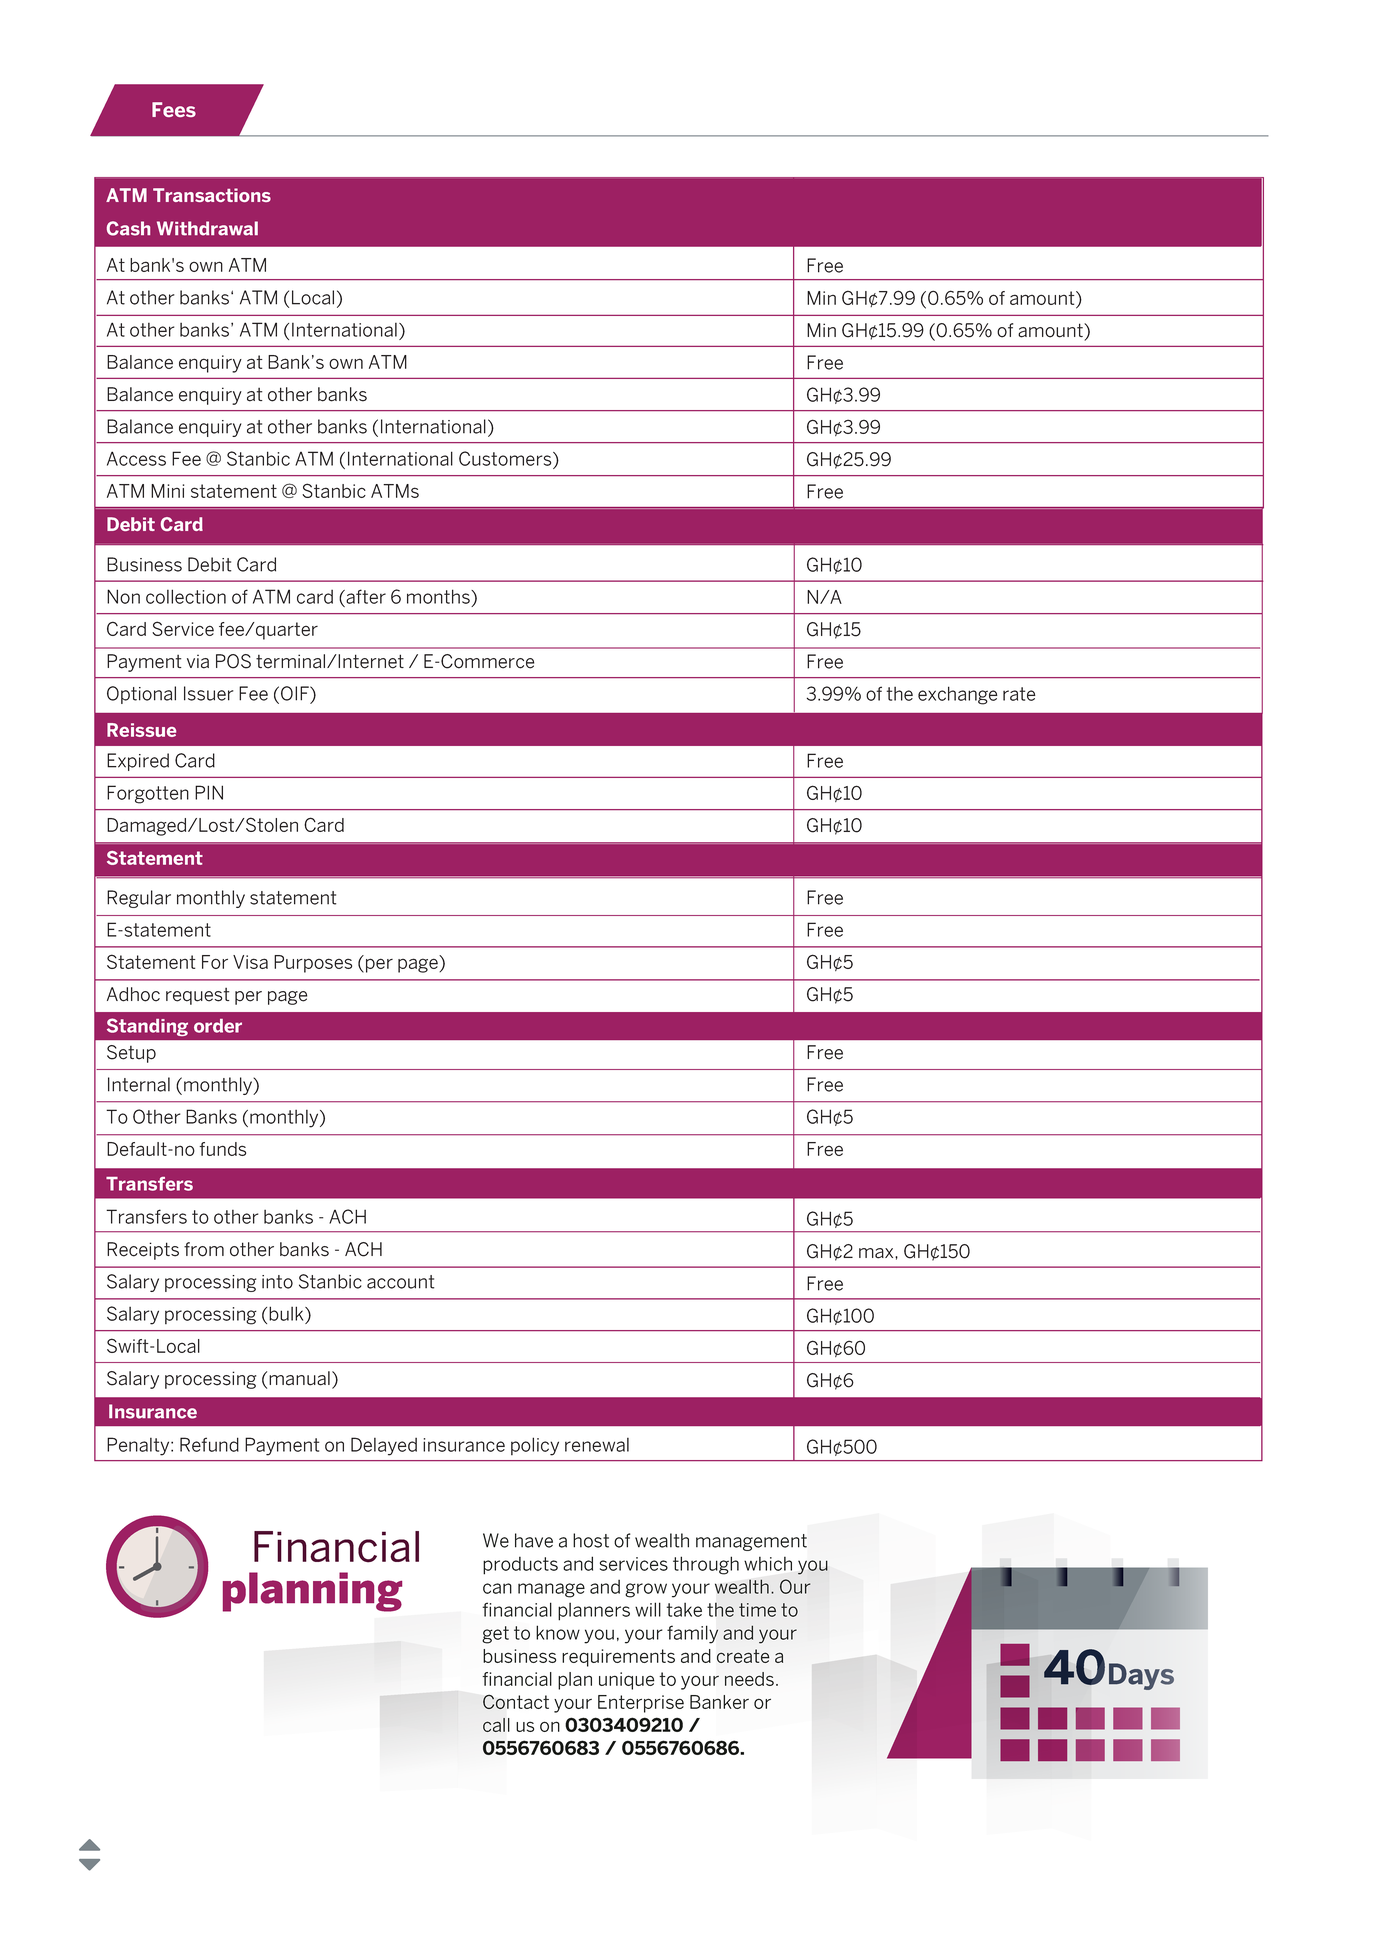  Describe the element at coordinates (250, 962) in the screenshot. I see `Visa` at that location.
